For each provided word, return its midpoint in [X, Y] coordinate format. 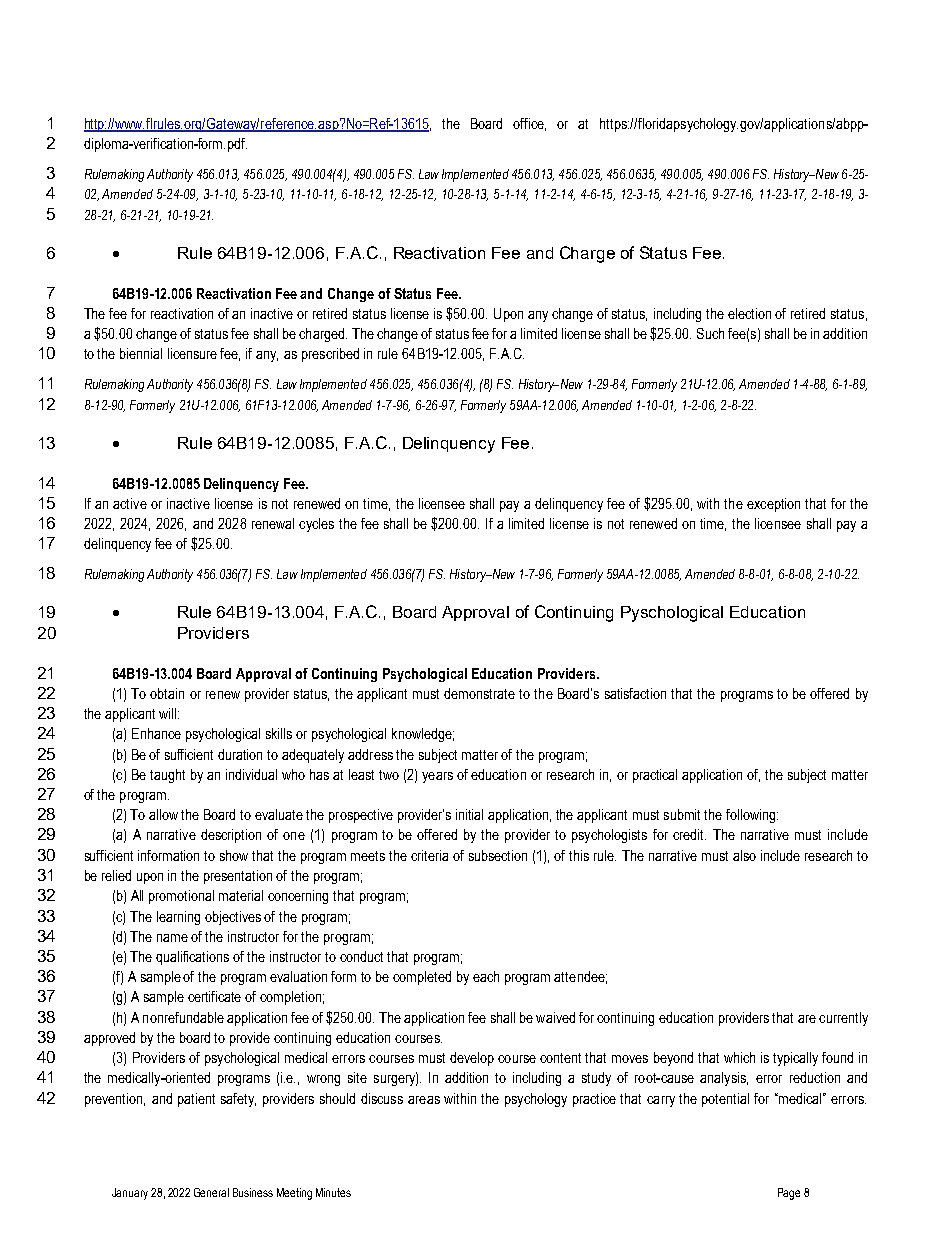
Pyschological [672, 614]
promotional [181, 897]
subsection [498, 855]
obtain [167, 693]
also [744, 855]
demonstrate [479, 693]
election [749, 313]
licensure [192, 353]
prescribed [330, 355]
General [211, 1192]
